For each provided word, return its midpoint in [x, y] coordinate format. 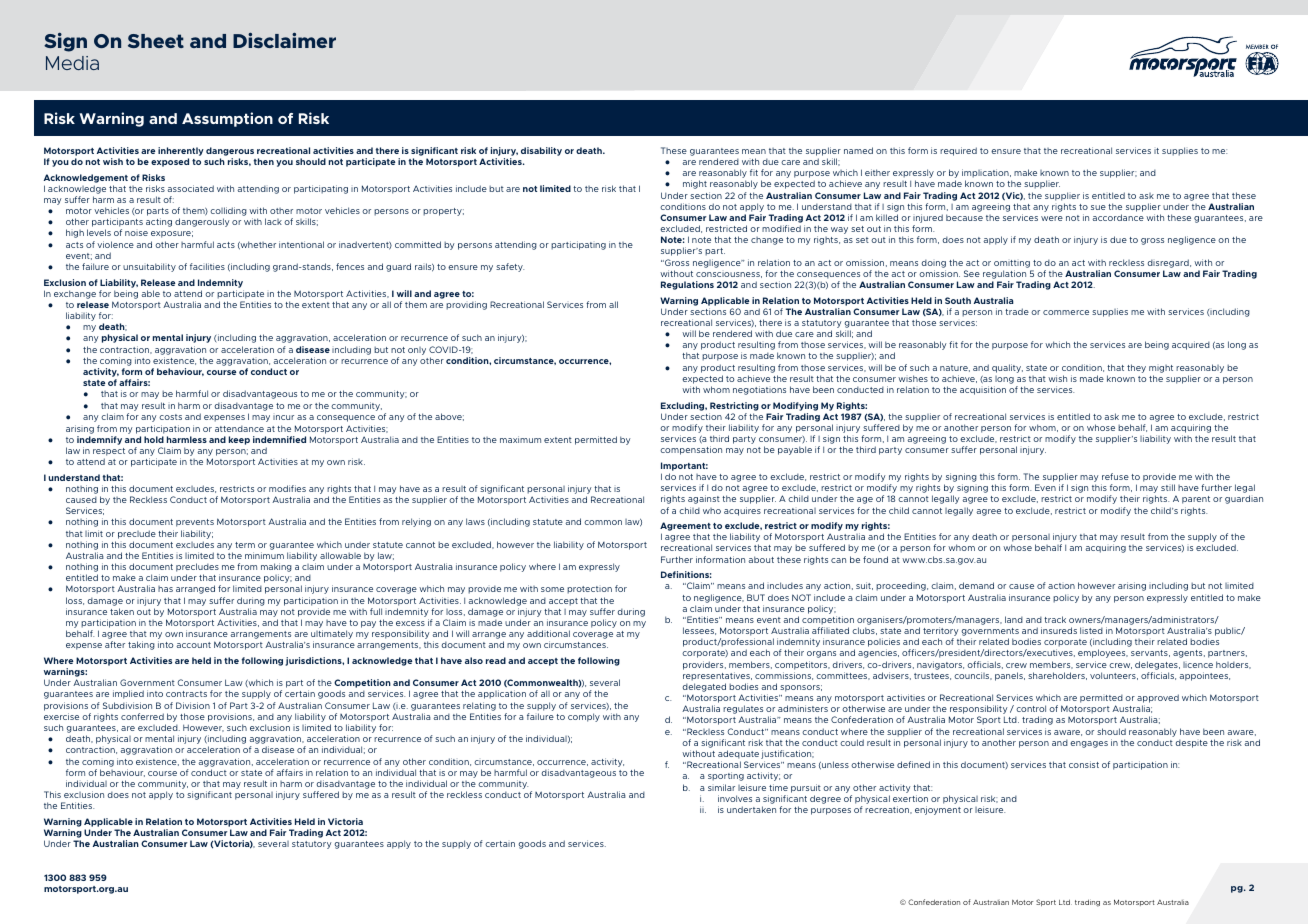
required [958, 151]
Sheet [156, 41]
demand [976, 585]
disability [541, 151]
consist [1084, 764]
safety [510, 267]
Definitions [686, 574]
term [245, 545]
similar [721, 787]
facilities [207, 266]
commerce [1066, 312]
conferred [142, 716]
